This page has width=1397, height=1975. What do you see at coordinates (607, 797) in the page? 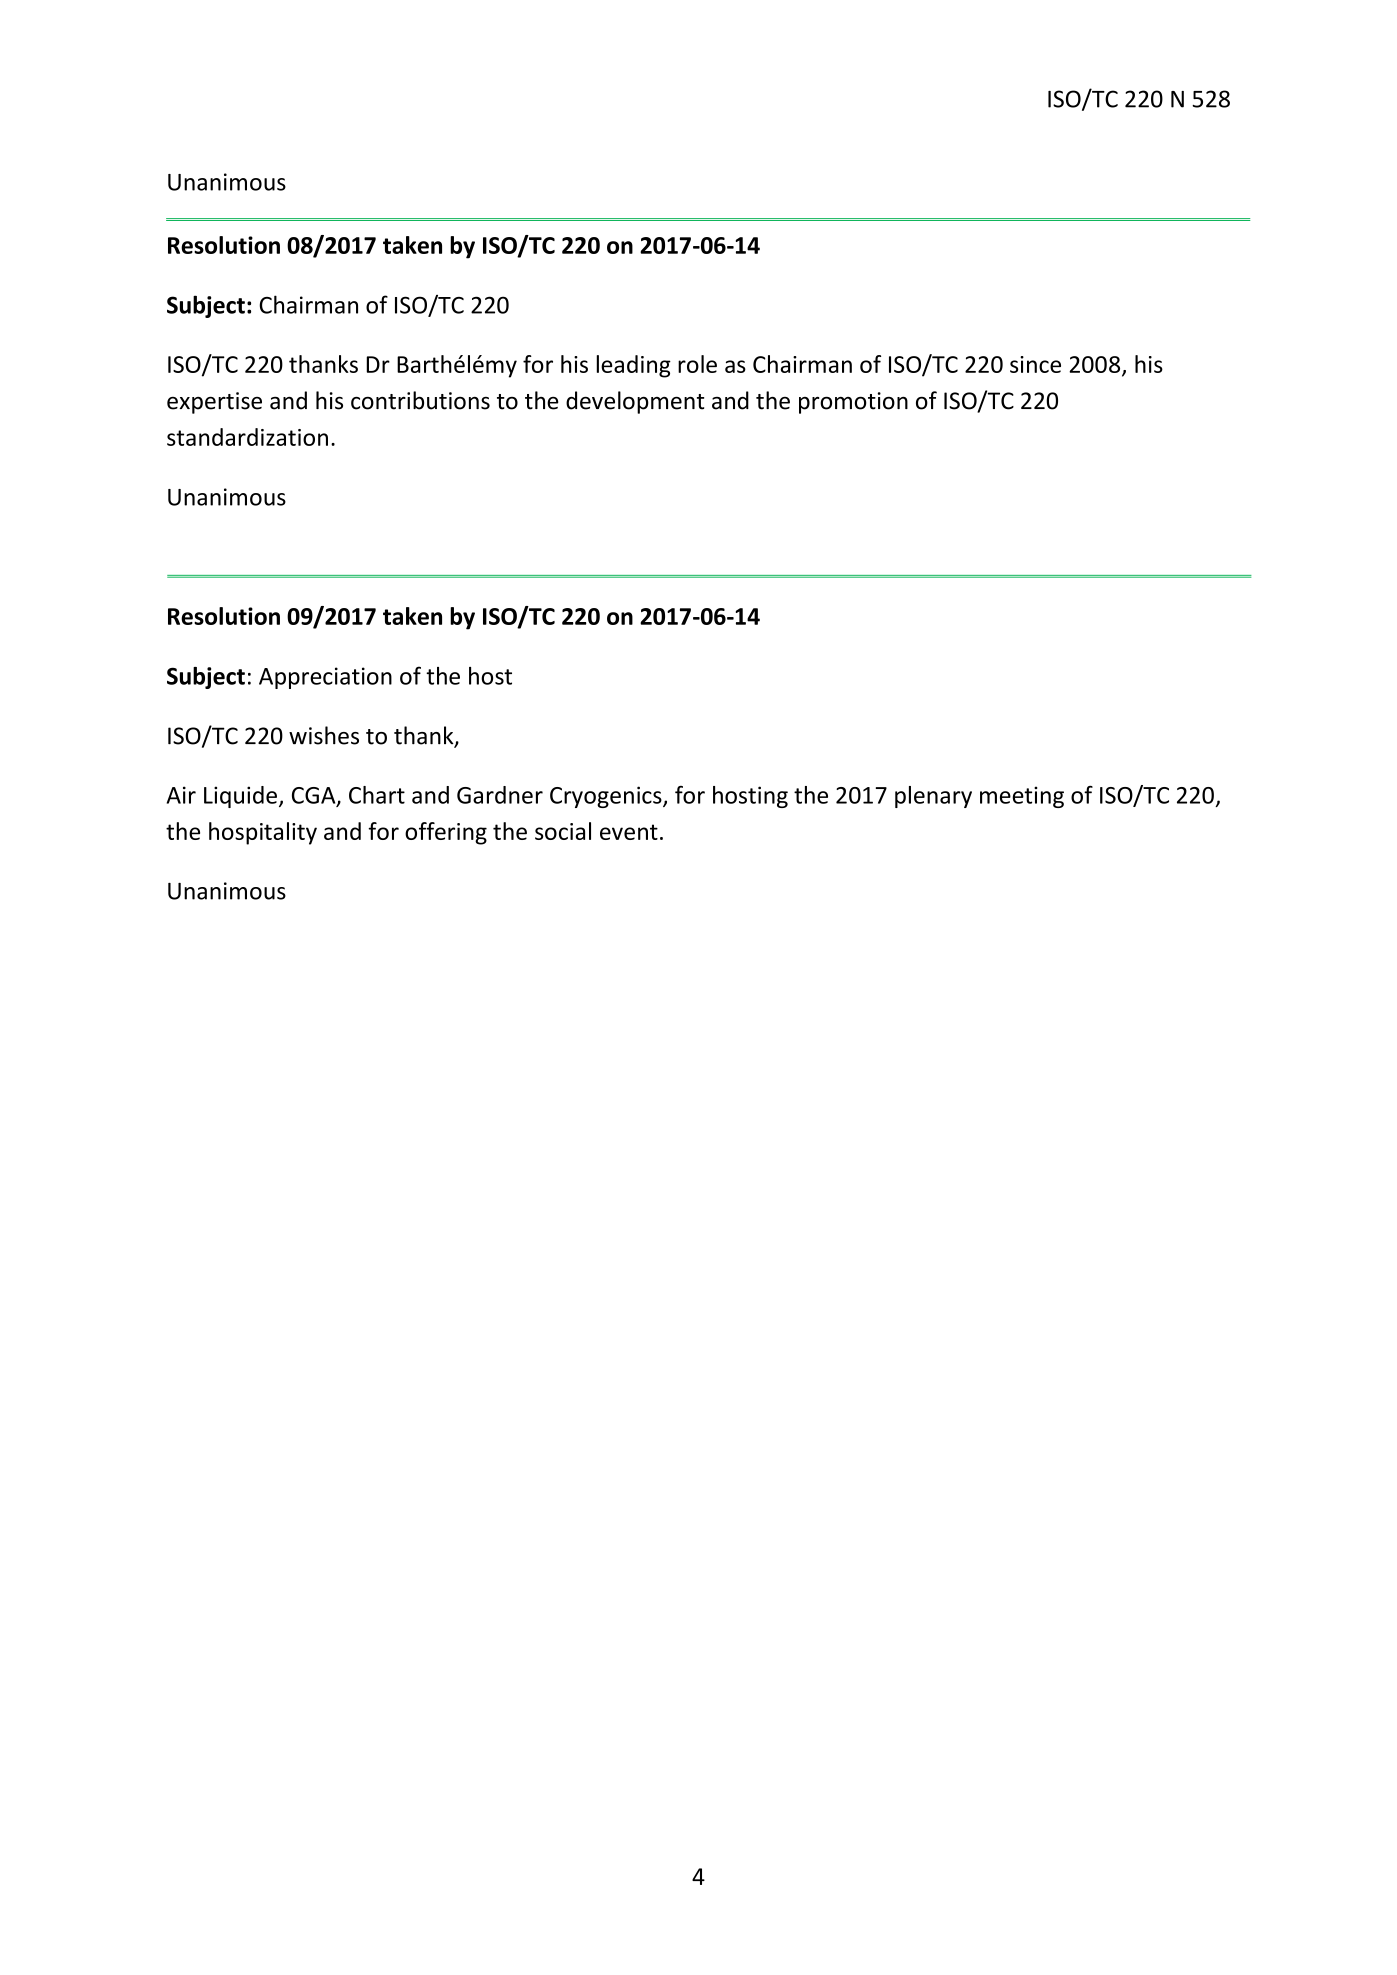
I see `Cryogenics` at bounding box center [607, 797].
